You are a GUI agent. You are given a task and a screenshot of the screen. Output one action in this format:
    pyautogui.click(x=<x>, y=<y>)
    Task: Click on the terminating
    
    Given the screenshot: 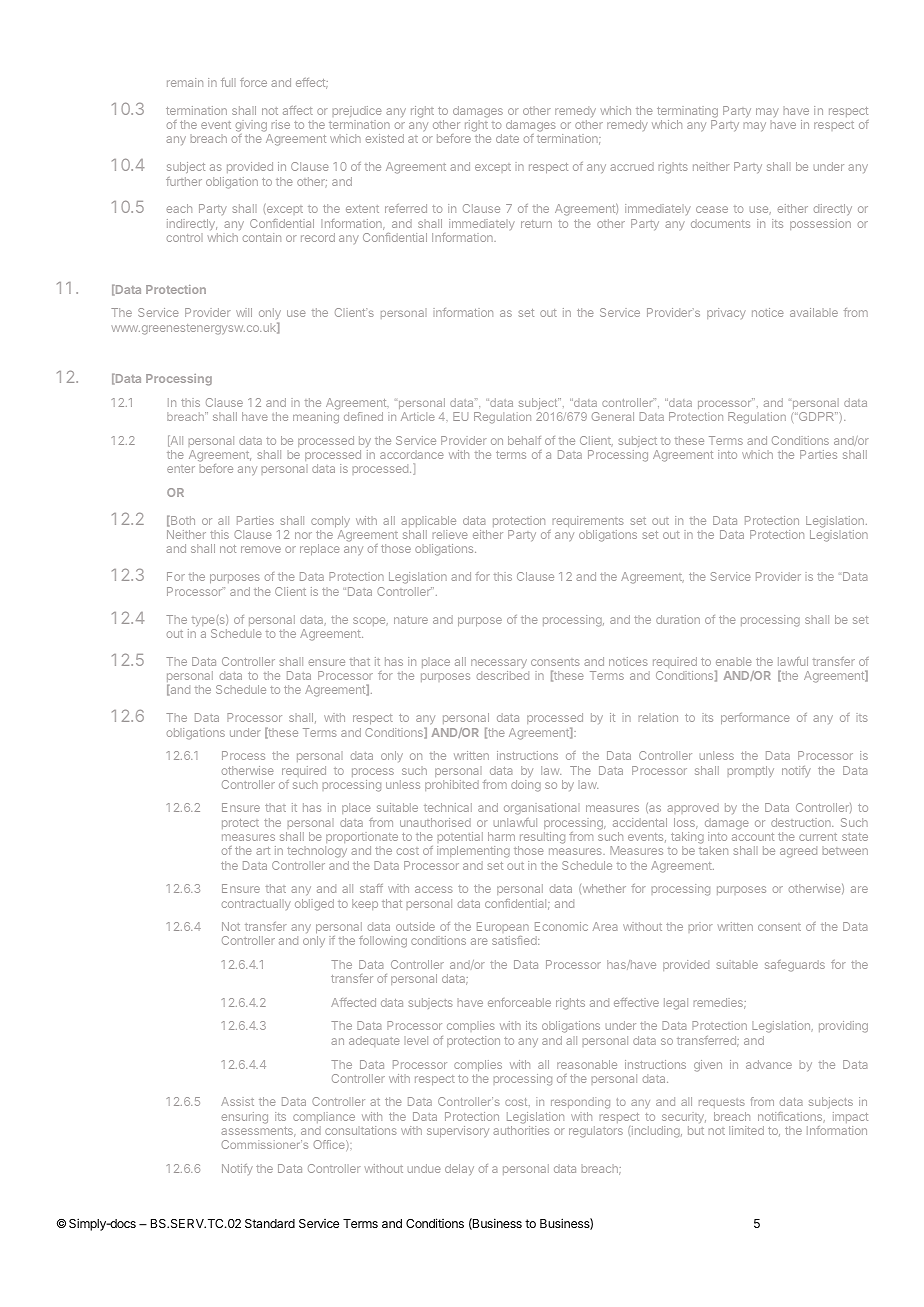 What is the action you would take?
    pyautogui.click(x=687, y=112)
